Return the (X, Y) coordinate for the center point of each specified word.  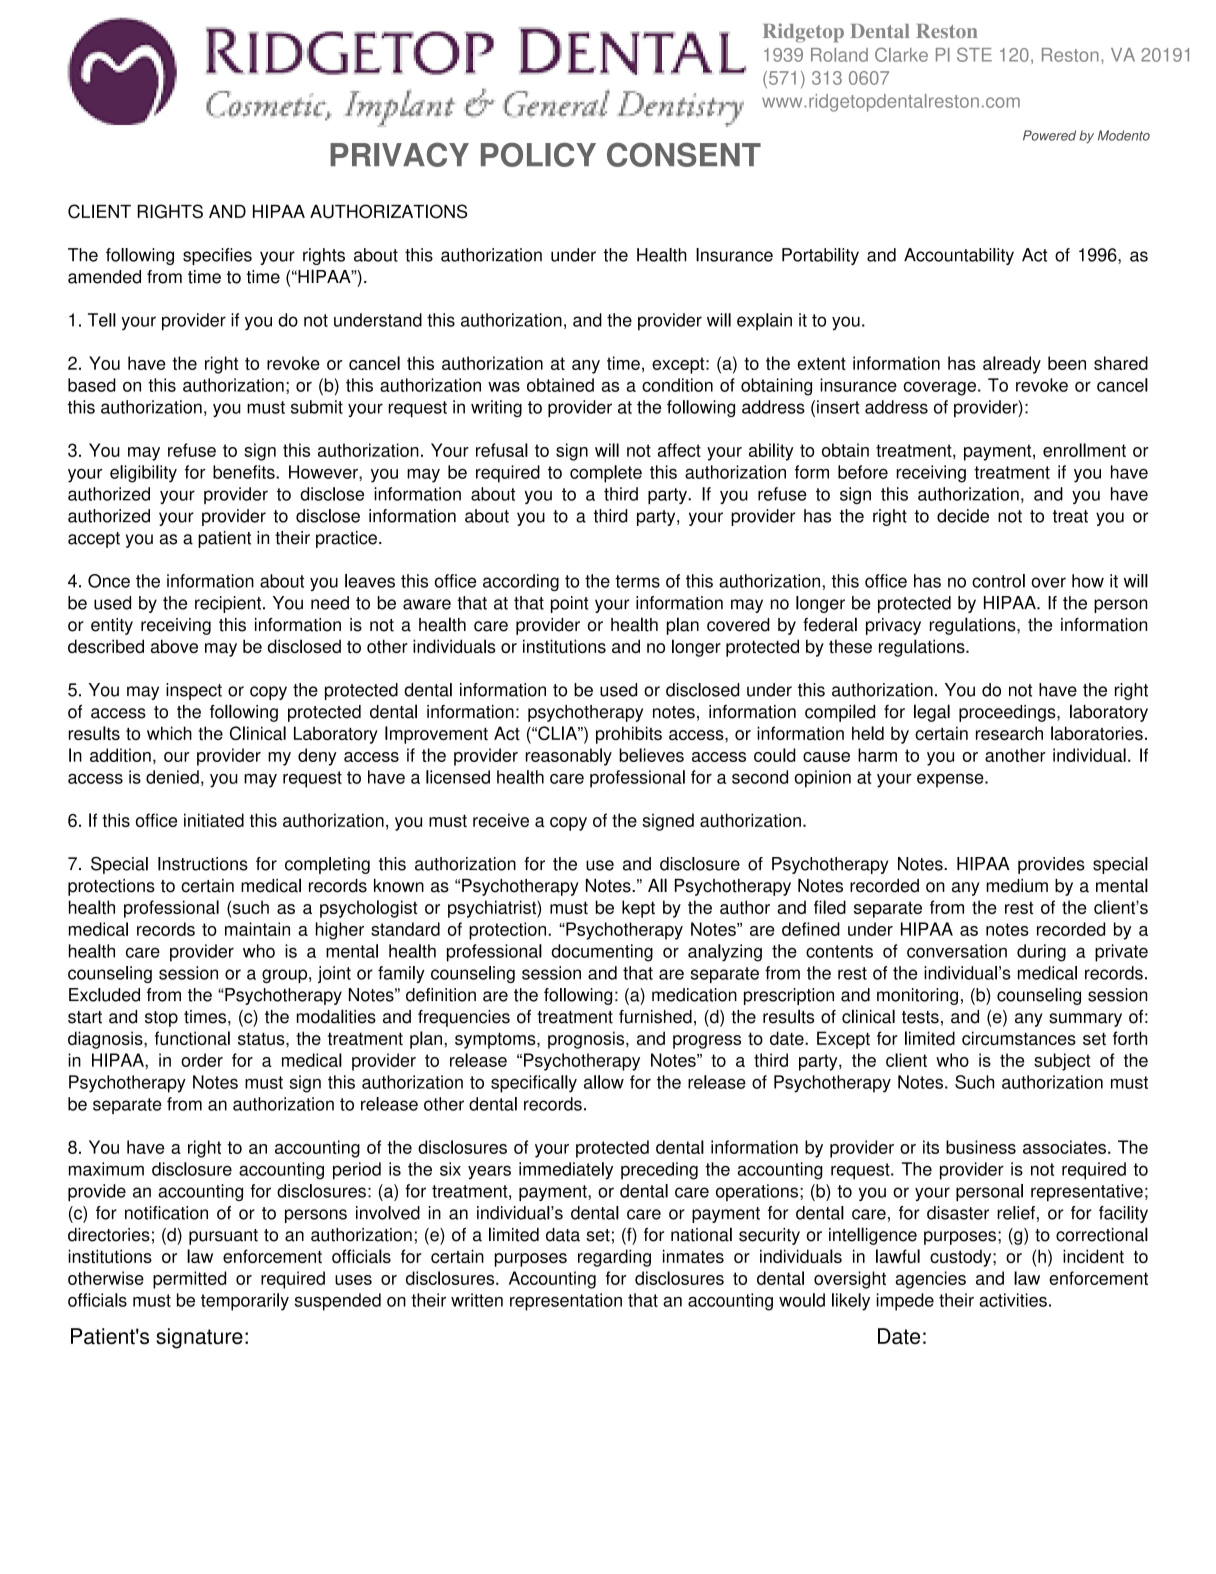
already (1012, 365)
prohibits (629, 735)
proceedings (1008, 713)
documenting (602, 953)
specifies (217, 256)
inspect (194, 691)
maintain (257, 929)
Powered (1049, 135)
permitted (189, 1280)
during (1041, 953)
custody (962, 1258)
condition (677, 385)
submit (317, 407)
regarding (614, 1258)
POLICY (538, 154)
